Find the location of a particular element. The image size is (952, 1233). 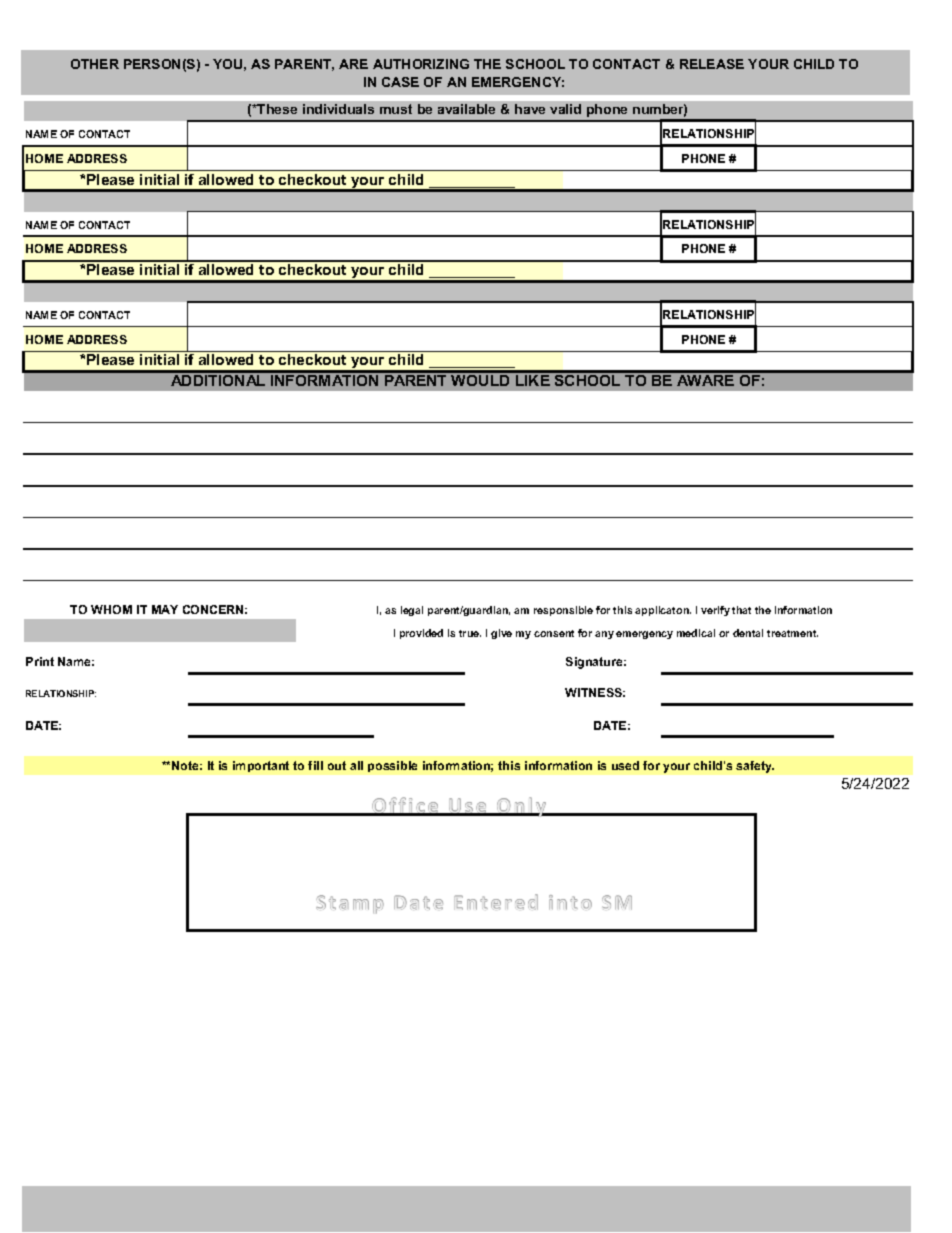

legal is located at coordinates (412, 611).
